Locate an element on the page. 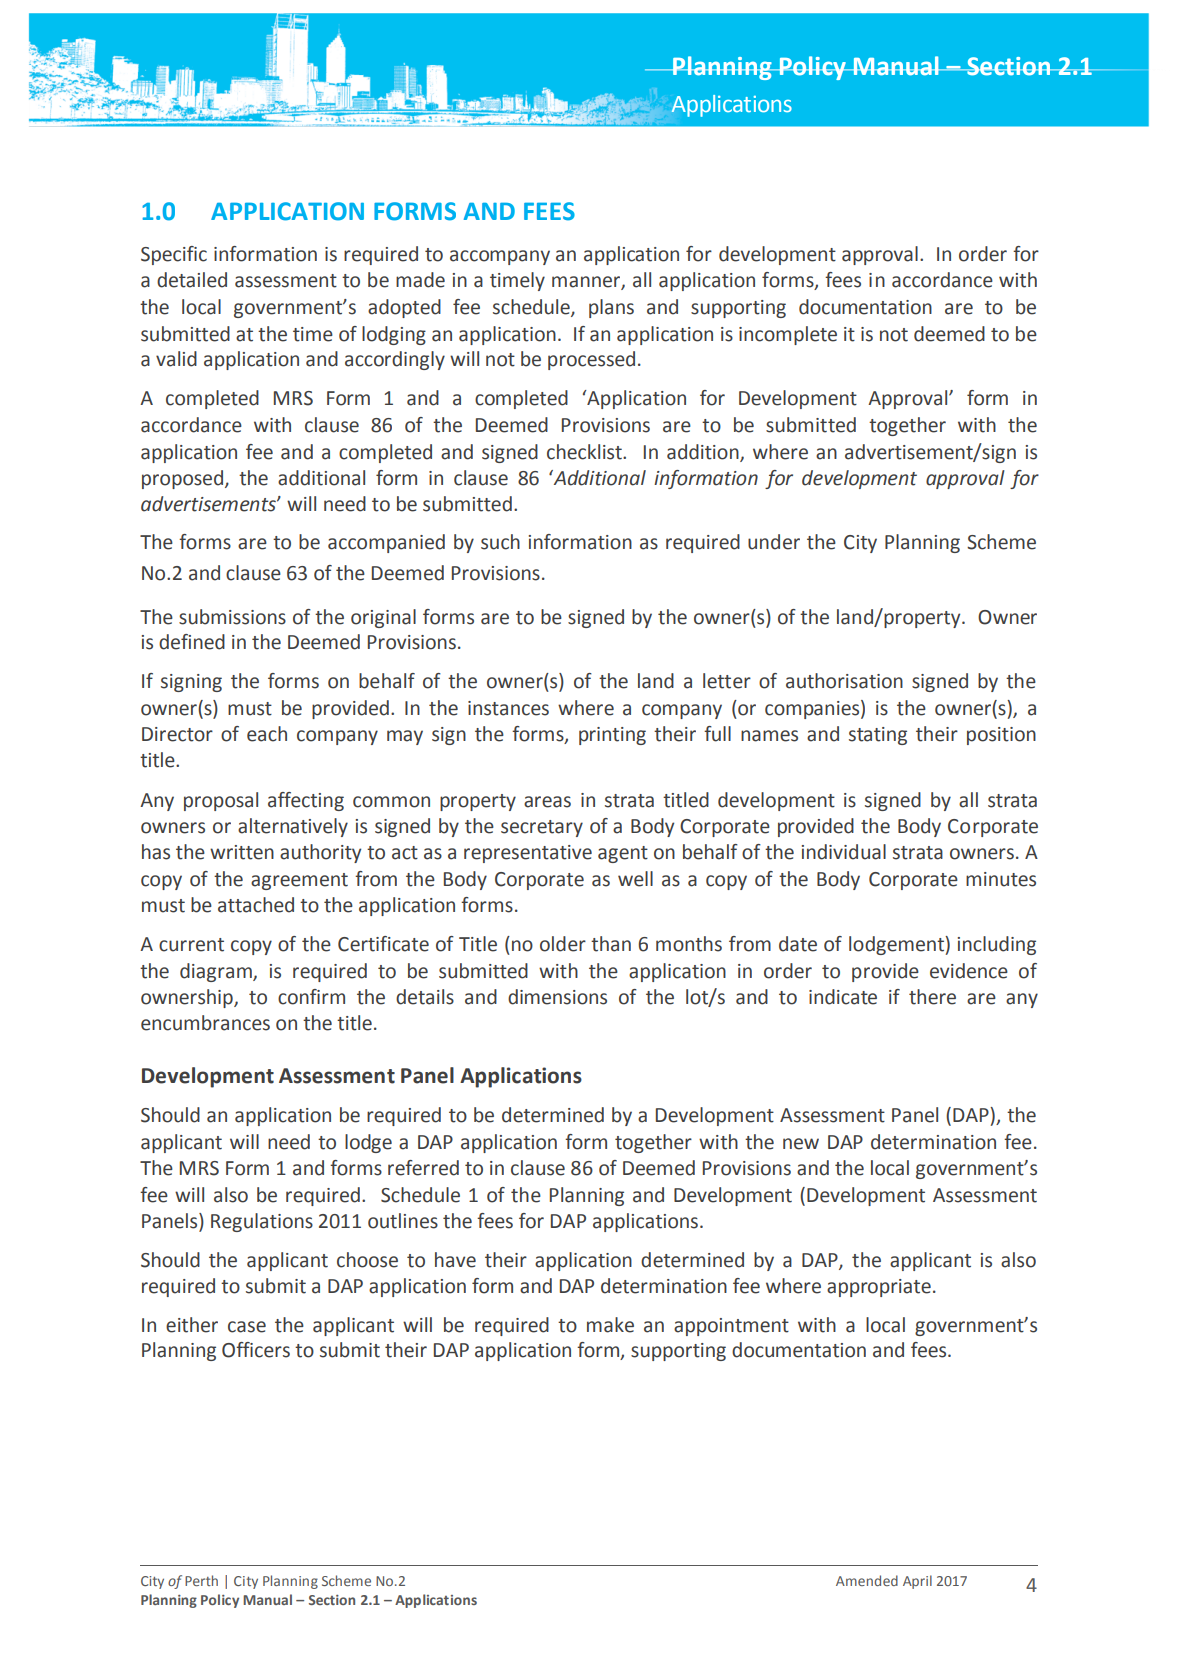  new is located at coordinates (801, 1144).
